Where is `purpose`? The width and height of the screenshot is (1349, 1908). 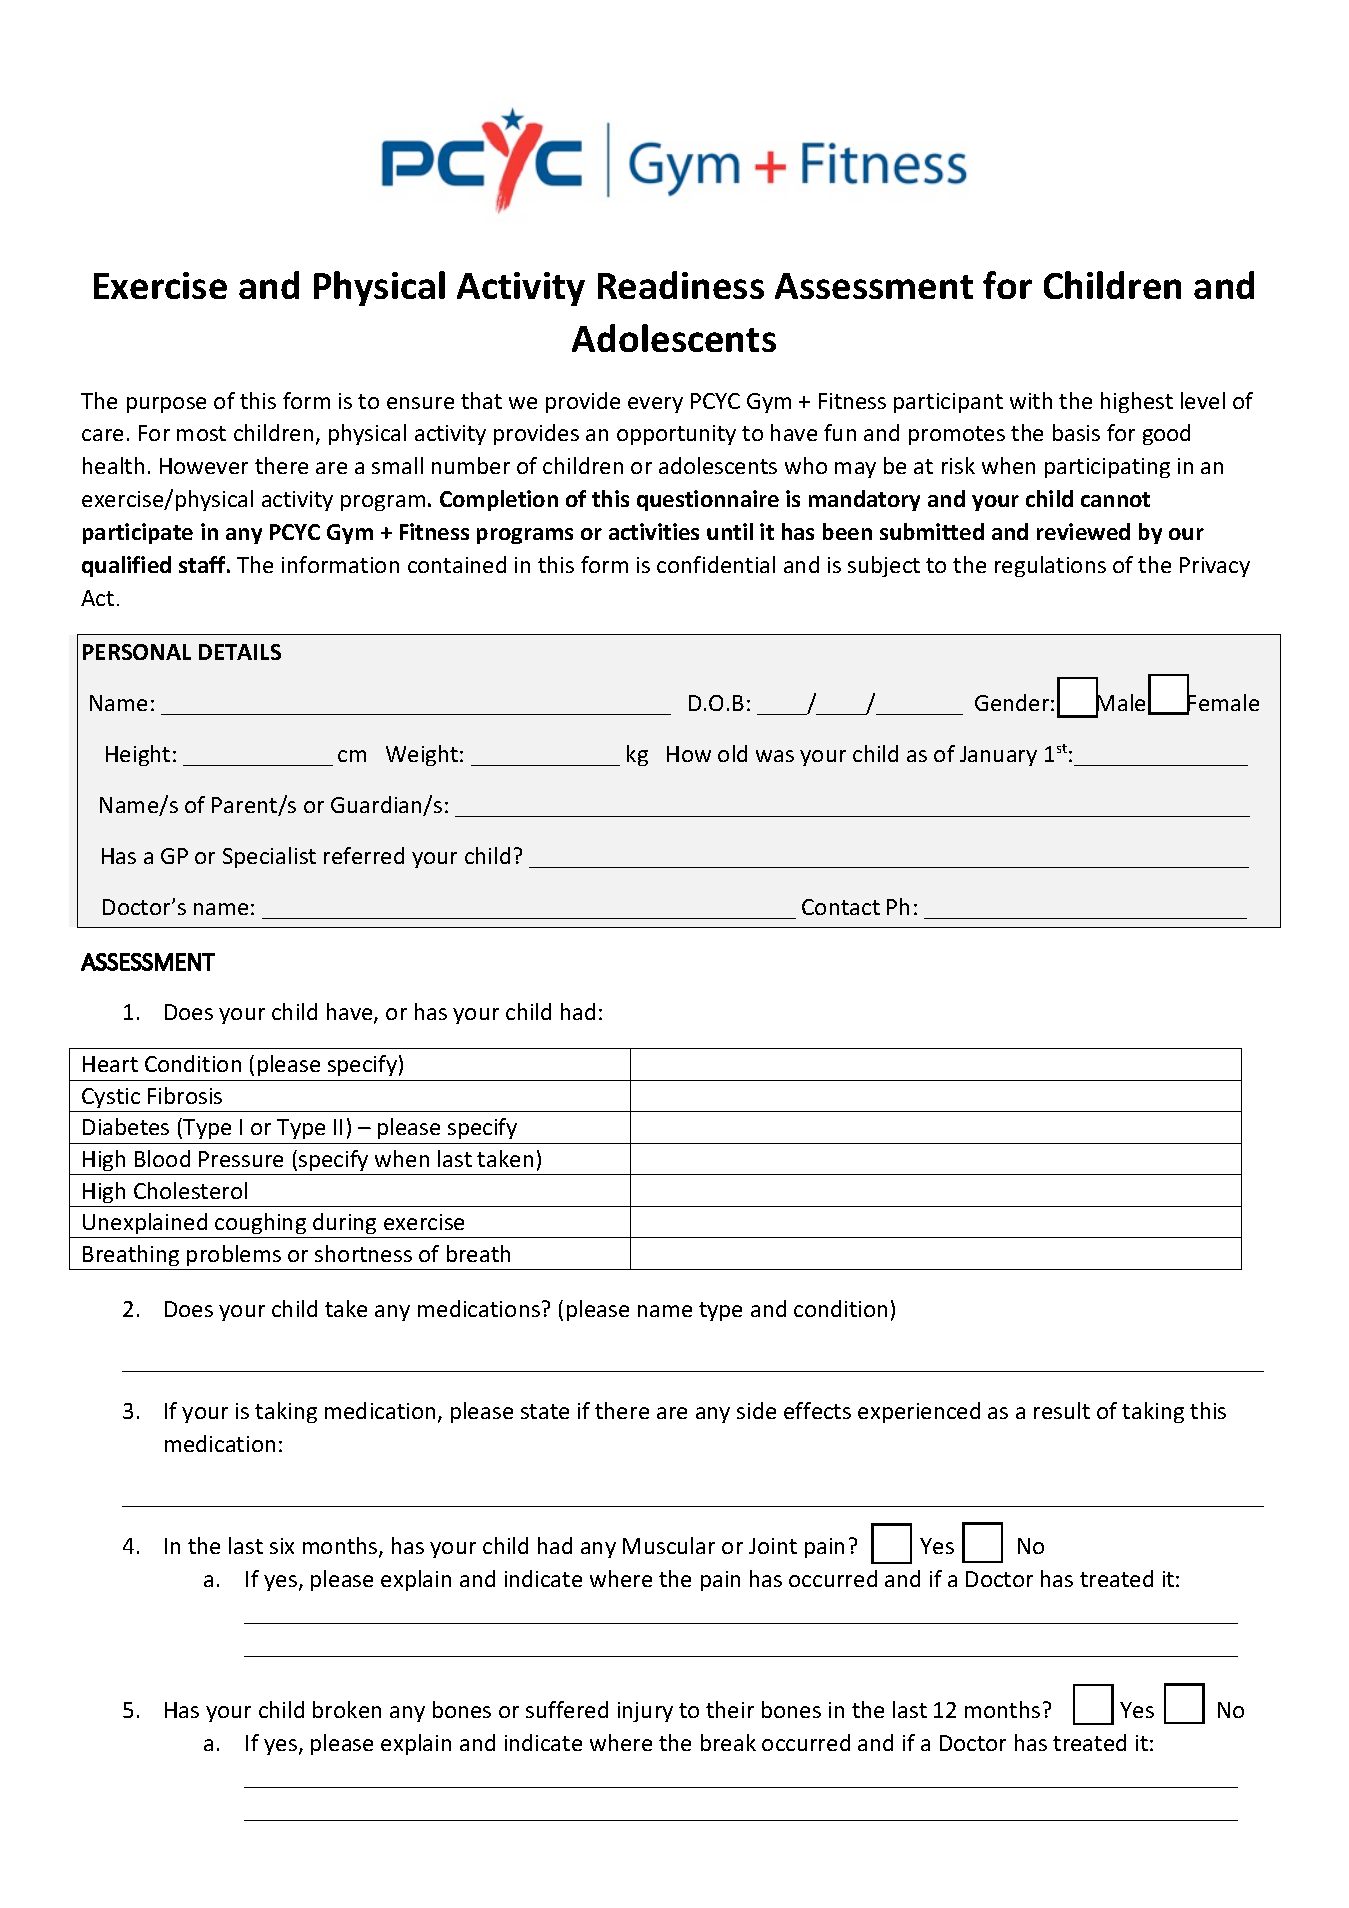
purpose is located at coordinates (166, 405).
